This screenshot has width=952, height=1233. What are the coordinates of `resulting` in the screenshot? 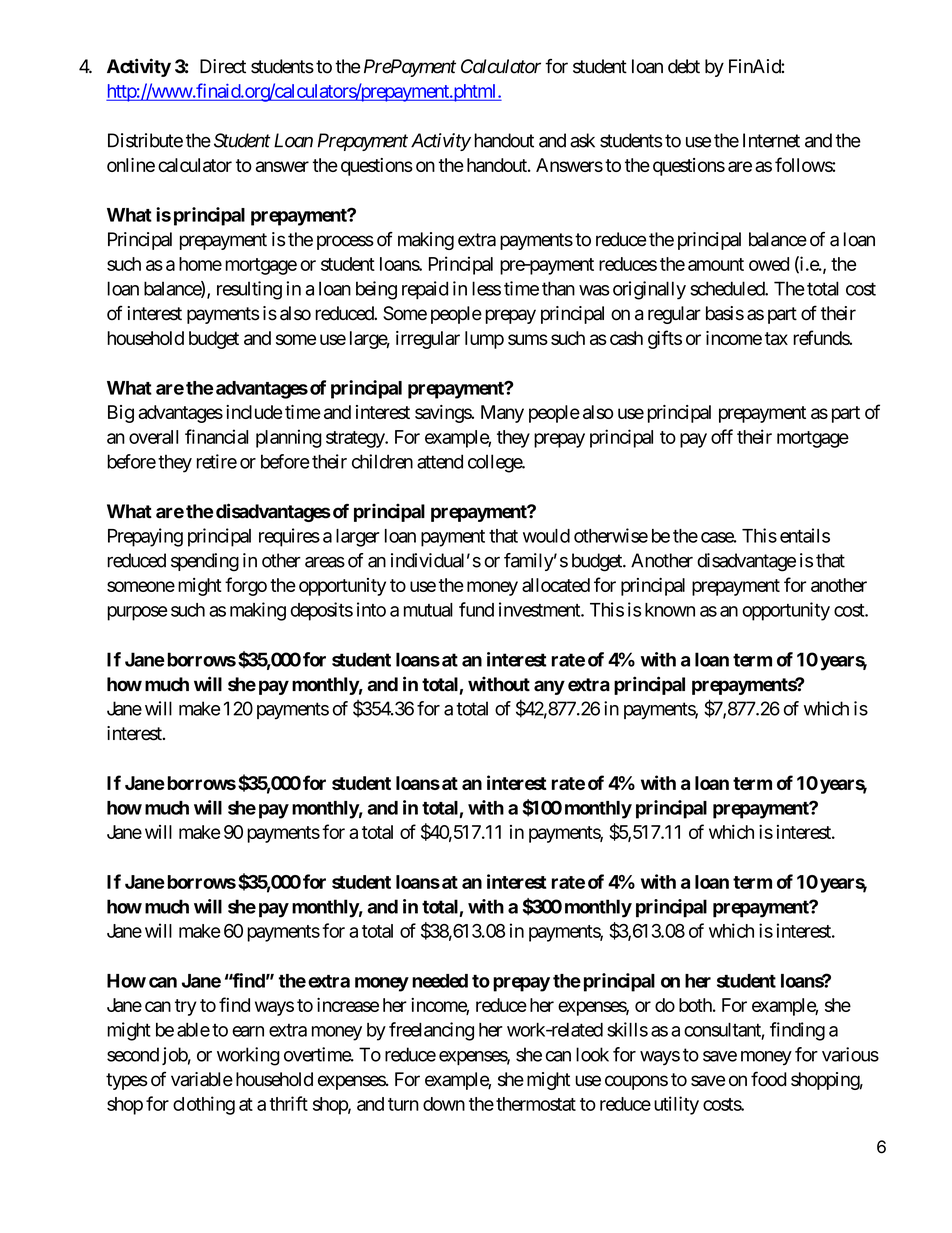 It's located at (249, 290).
